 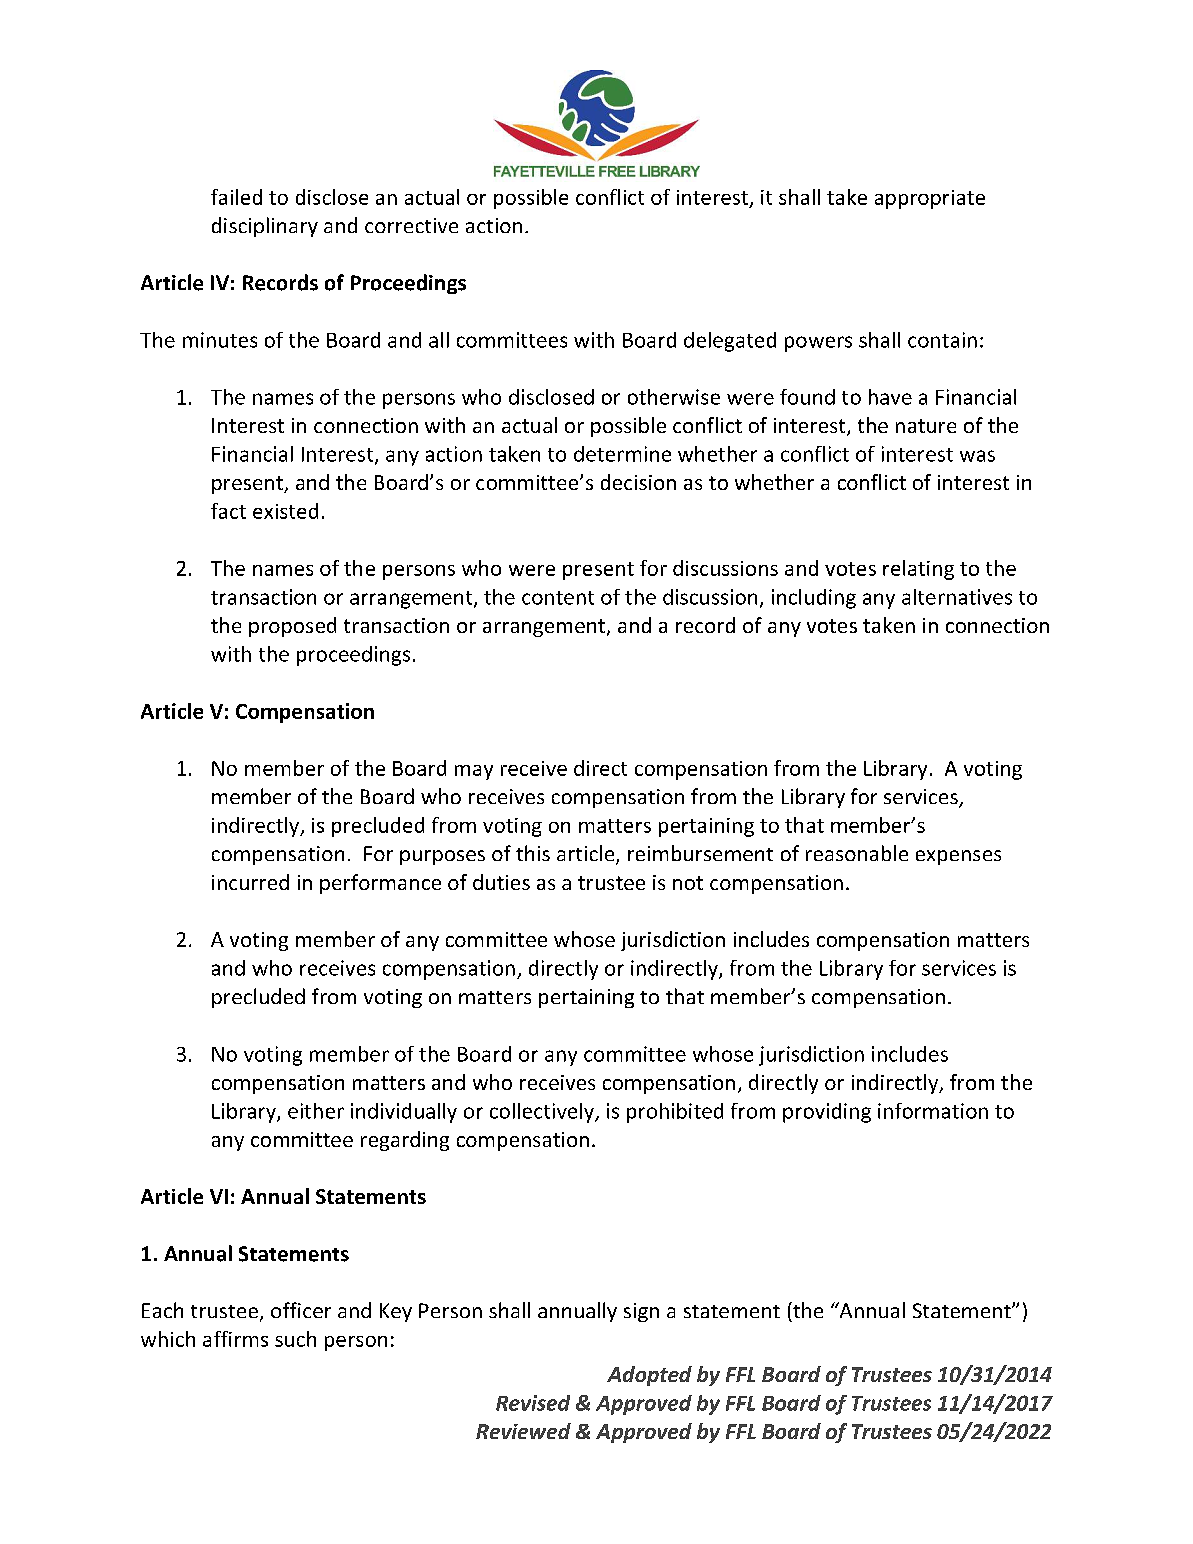 I want to click on corrective, so click(x=411, y=225).
